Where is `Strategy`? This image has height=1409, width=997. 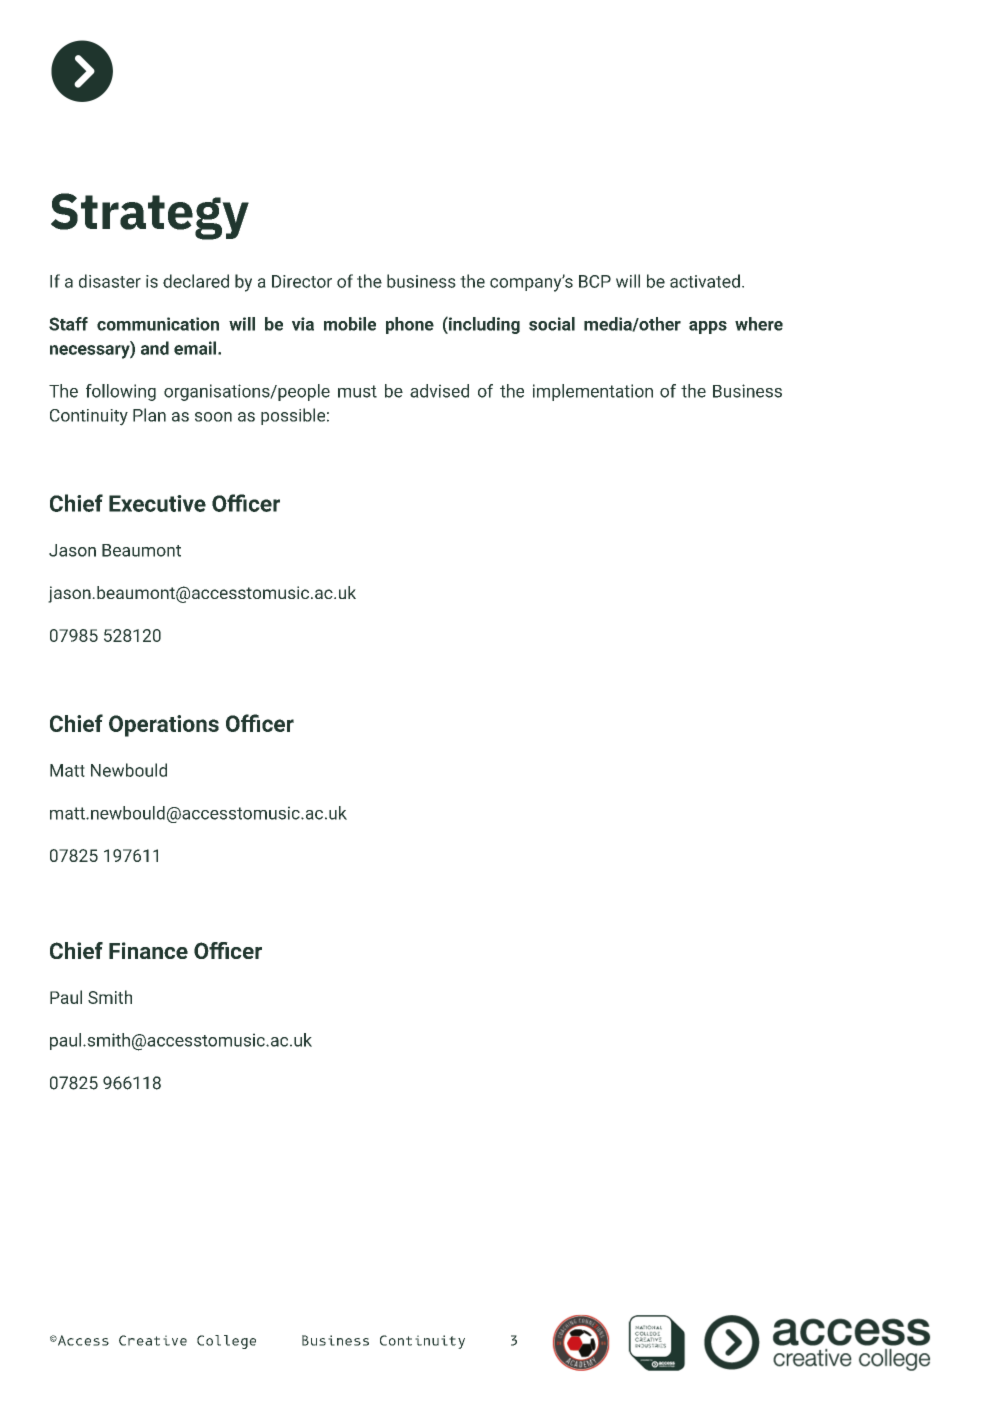
Strategy is located at coordinates (150, 216).
